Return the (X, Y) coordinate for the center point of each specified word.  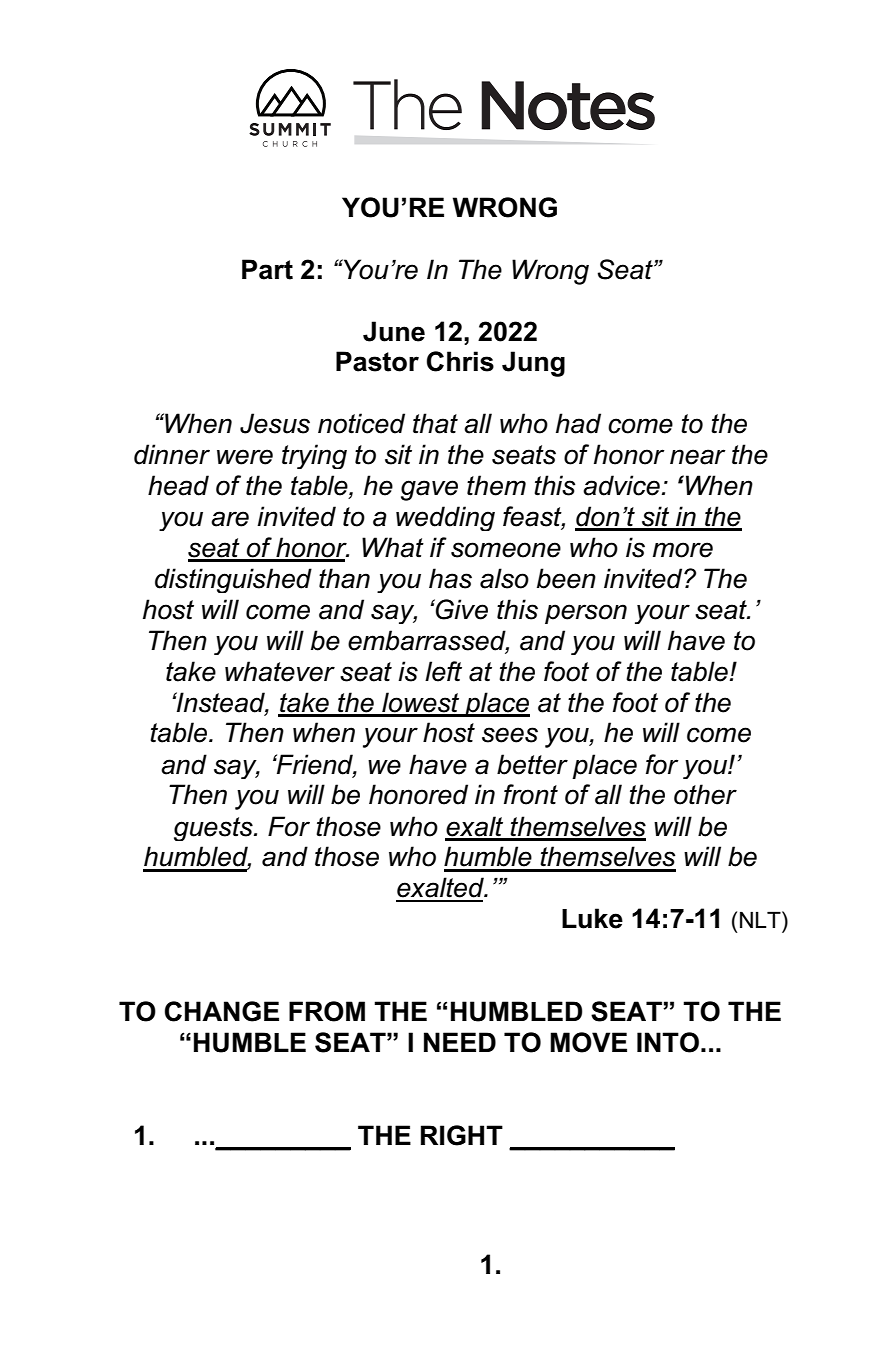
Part (267, 269)
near (698, 457)
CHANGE (222, 1011)
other (705, 794)
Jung (533, 364)
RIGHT (462, 1135)
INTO (668, 1042)
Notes (568, 105)
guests (214, 829)
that (435, 423)
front (531, 794)
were (245, 457)
